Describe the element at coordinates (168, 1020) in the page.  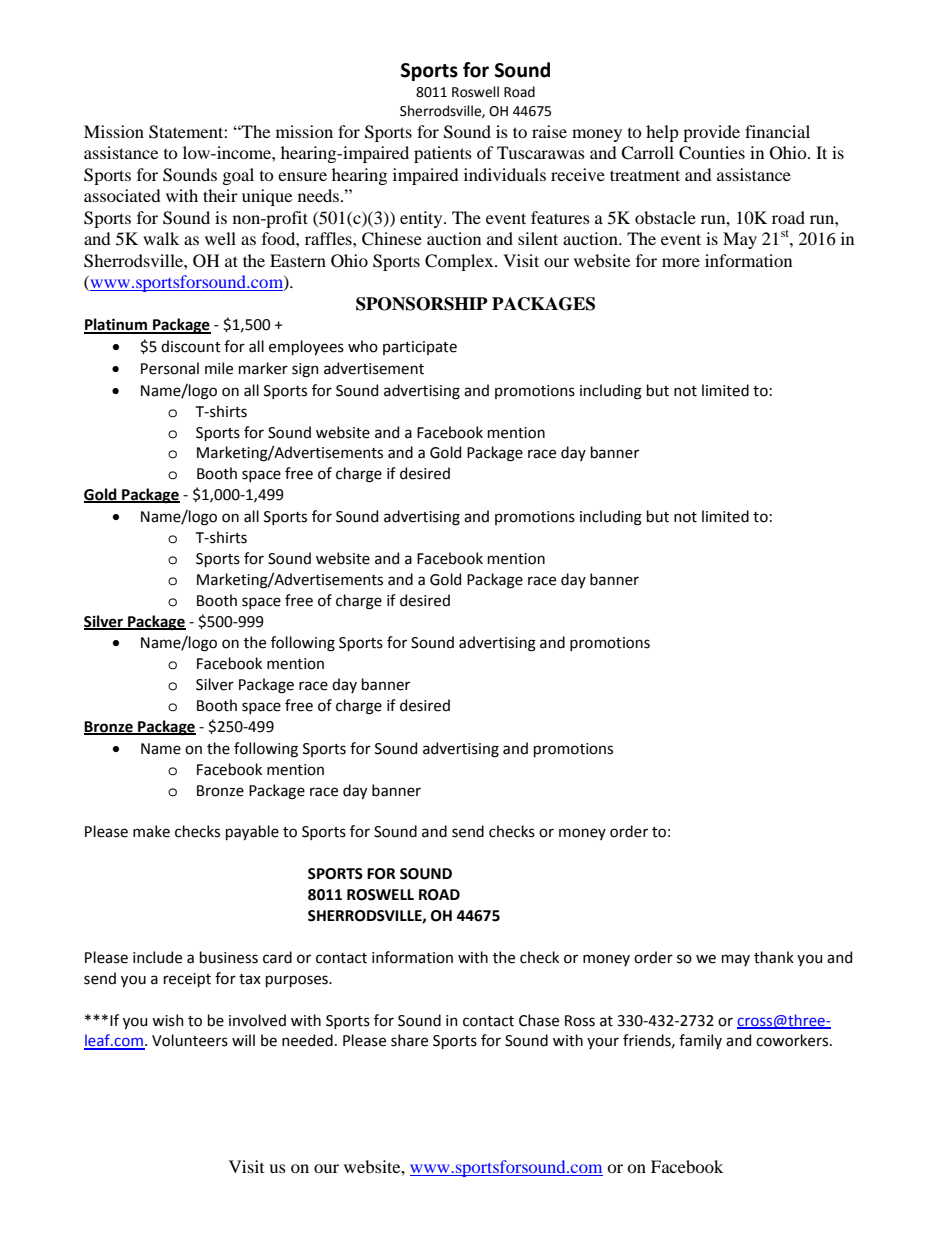
I see `wish` at that location.
